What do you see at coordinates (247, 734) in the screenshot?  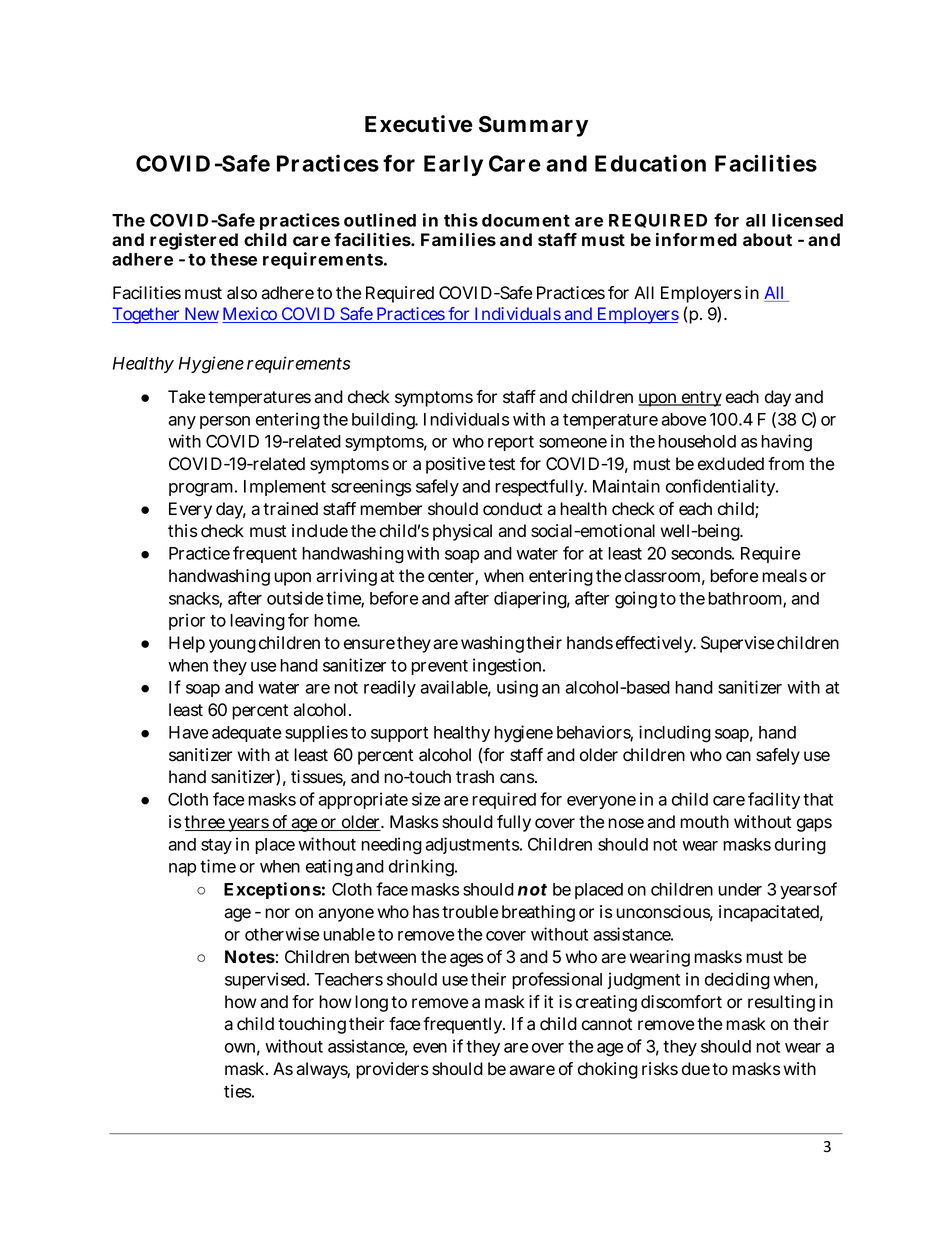 I see `adequate` at bounding box center [247, 734].
